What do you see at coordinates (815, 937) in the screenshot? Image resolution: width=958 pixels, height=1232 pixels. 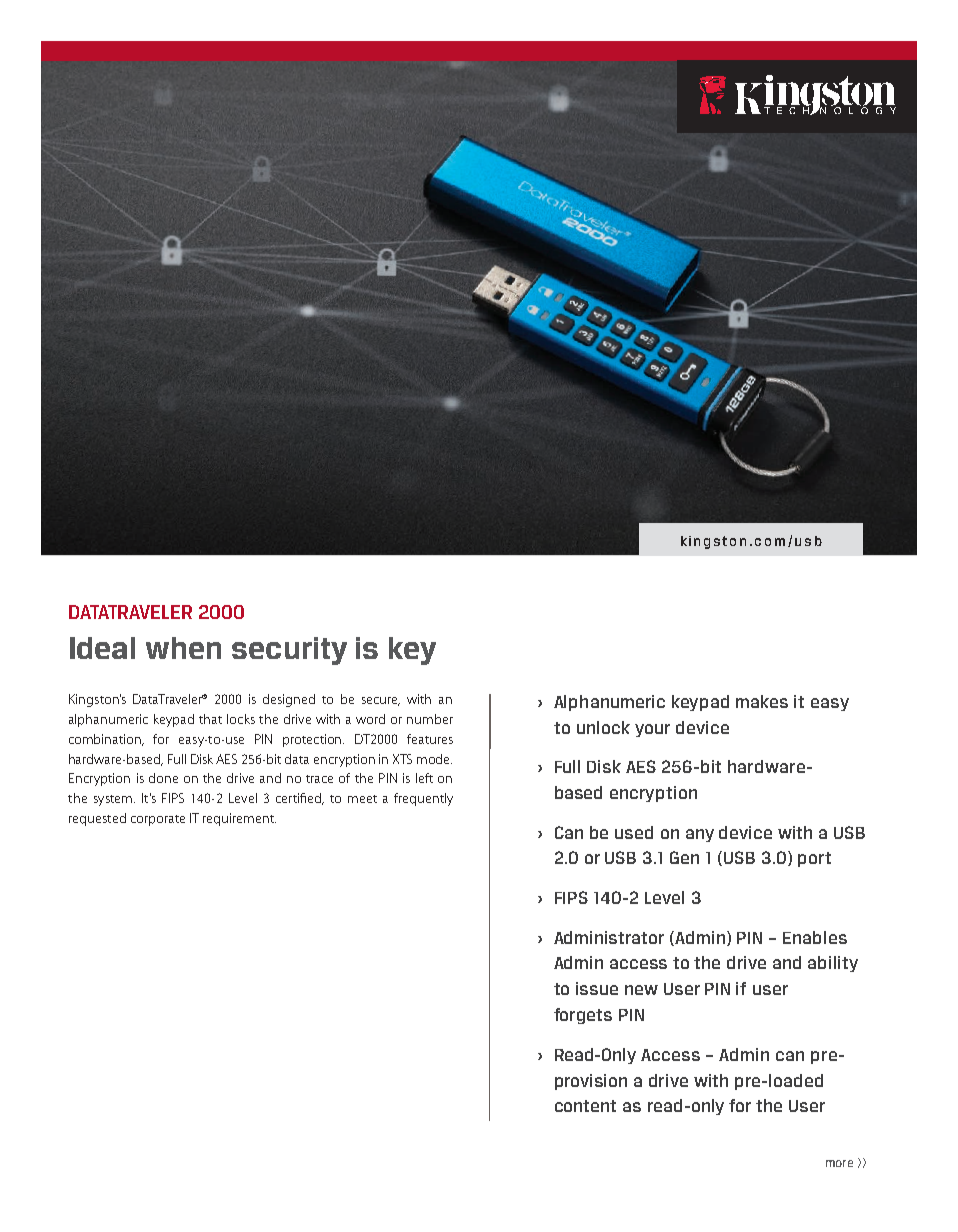 I see `Enables` at bounding box center [815, 937].
